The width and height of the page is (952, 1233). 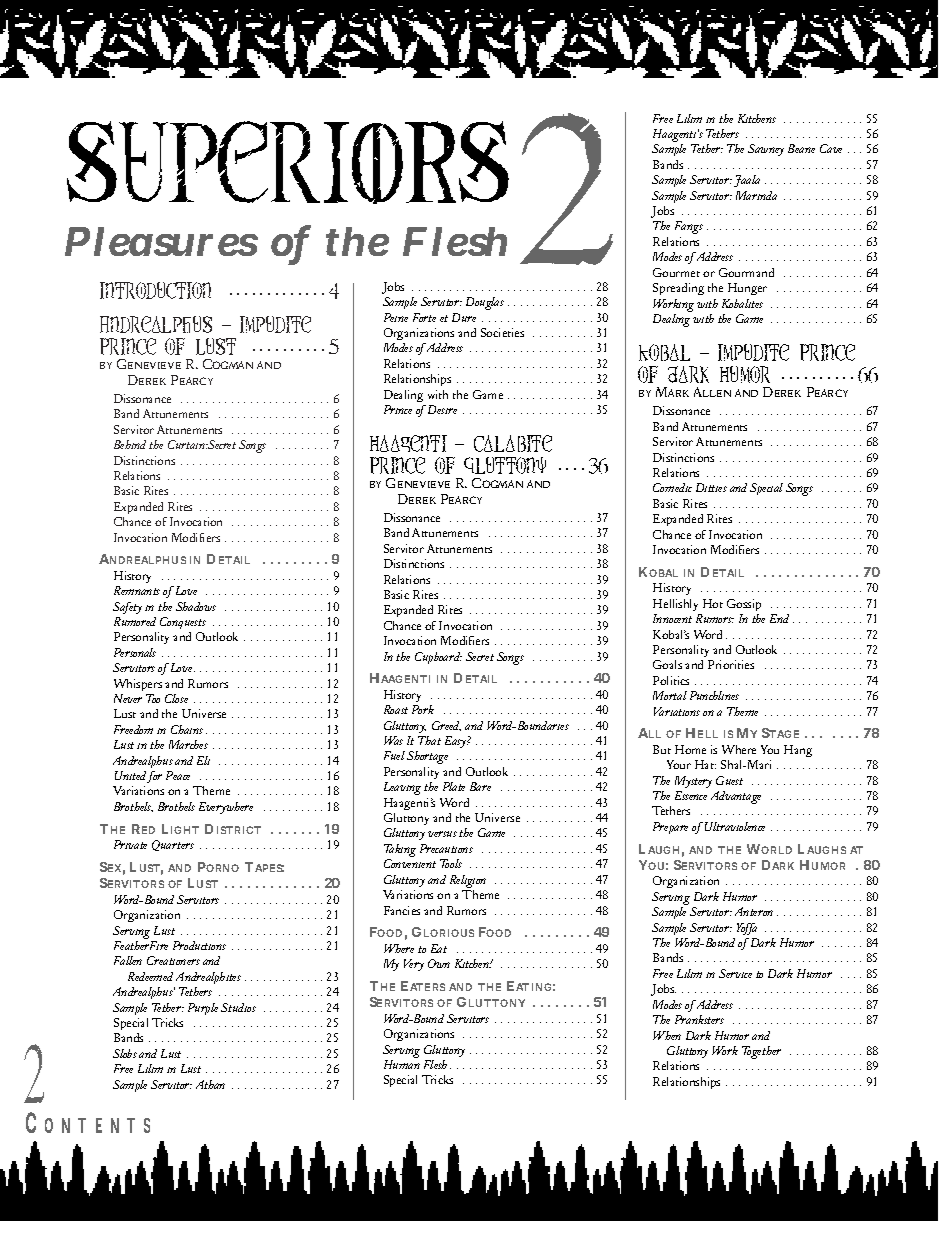 What do you see at coordinates (744, 605) in the page?
I see `Gossip` at bounding box center [744, 605].
